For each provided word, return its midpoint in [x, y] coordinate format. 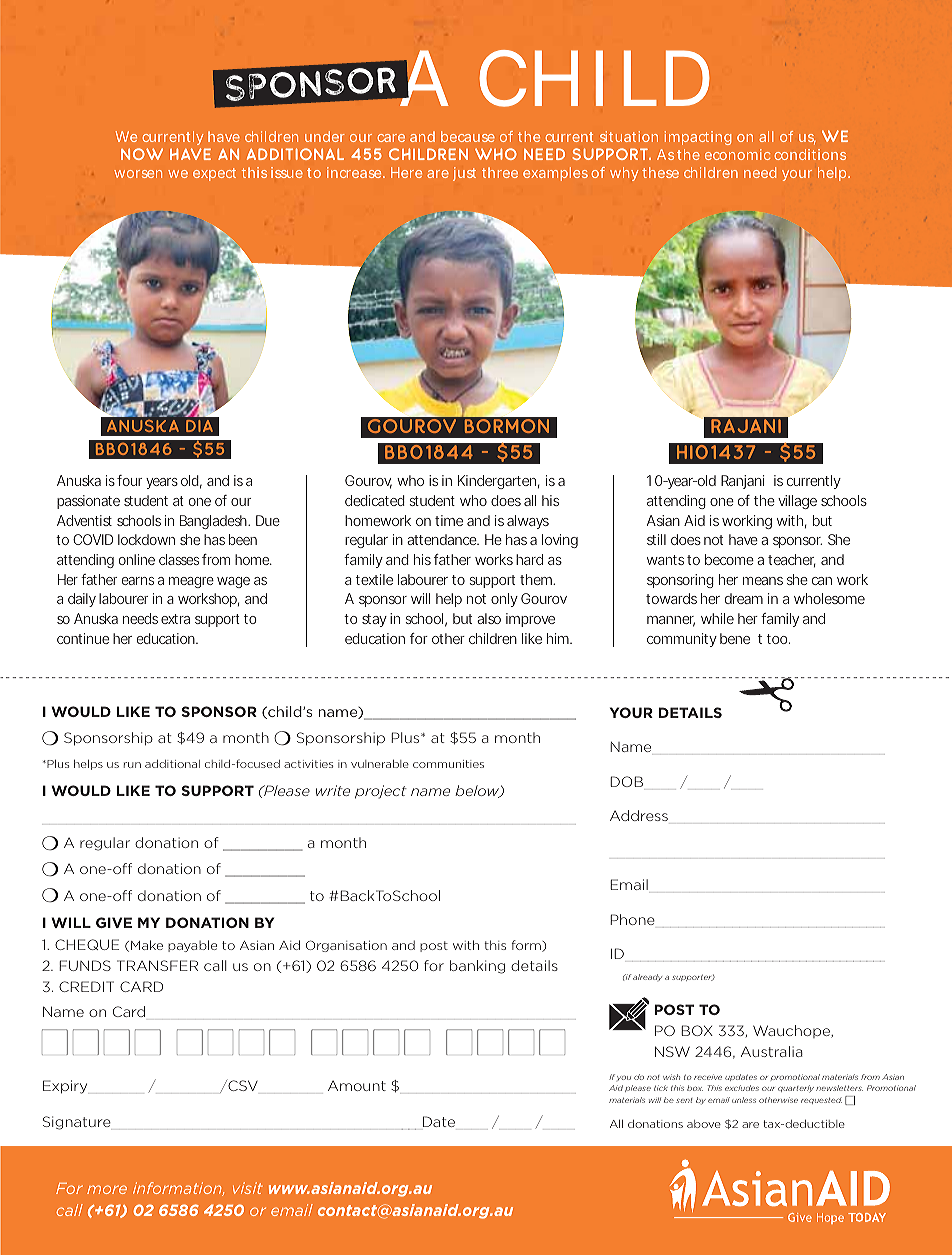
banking [477, 967]
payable [192, 946]
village [797, 502]
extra [175, 619]
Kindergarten [497, 482]
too [777, 639]
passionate [88, 502]
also [489, 618]
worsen [138, 174]
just [464, 174]
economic [737, 154]
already [647, 977]
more [107, 1189]
